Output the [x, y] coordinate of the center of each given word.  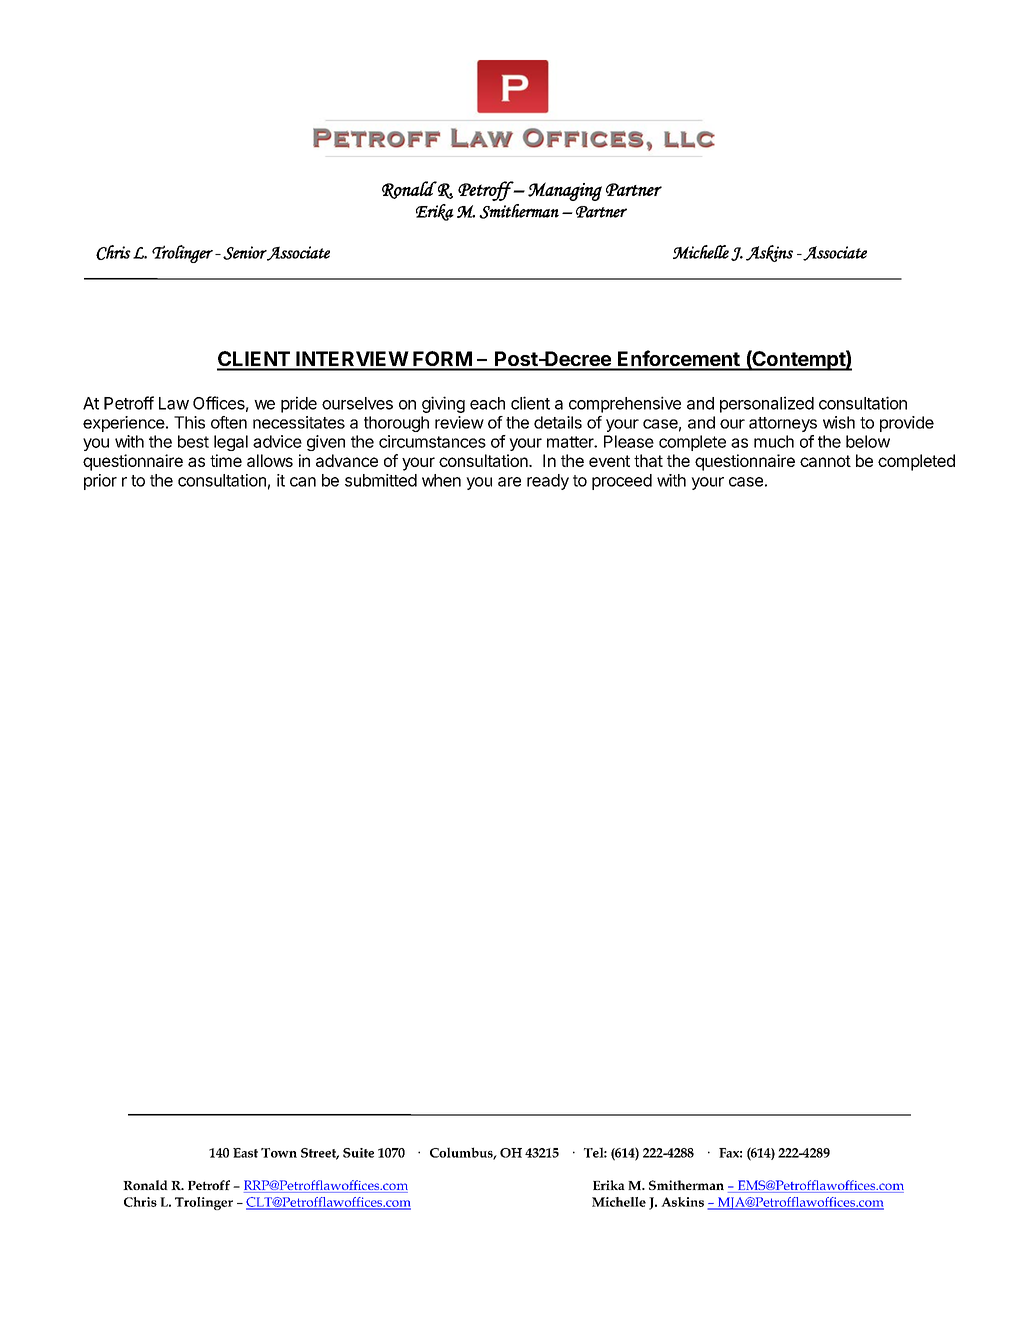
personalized [767, 404]
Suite [358, 1153]
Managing [565, 191]
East [245, 1153]
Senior [245, 253]
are [509, 482]
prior [100, 482]
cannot [825, 461]
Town [279, 1153]
